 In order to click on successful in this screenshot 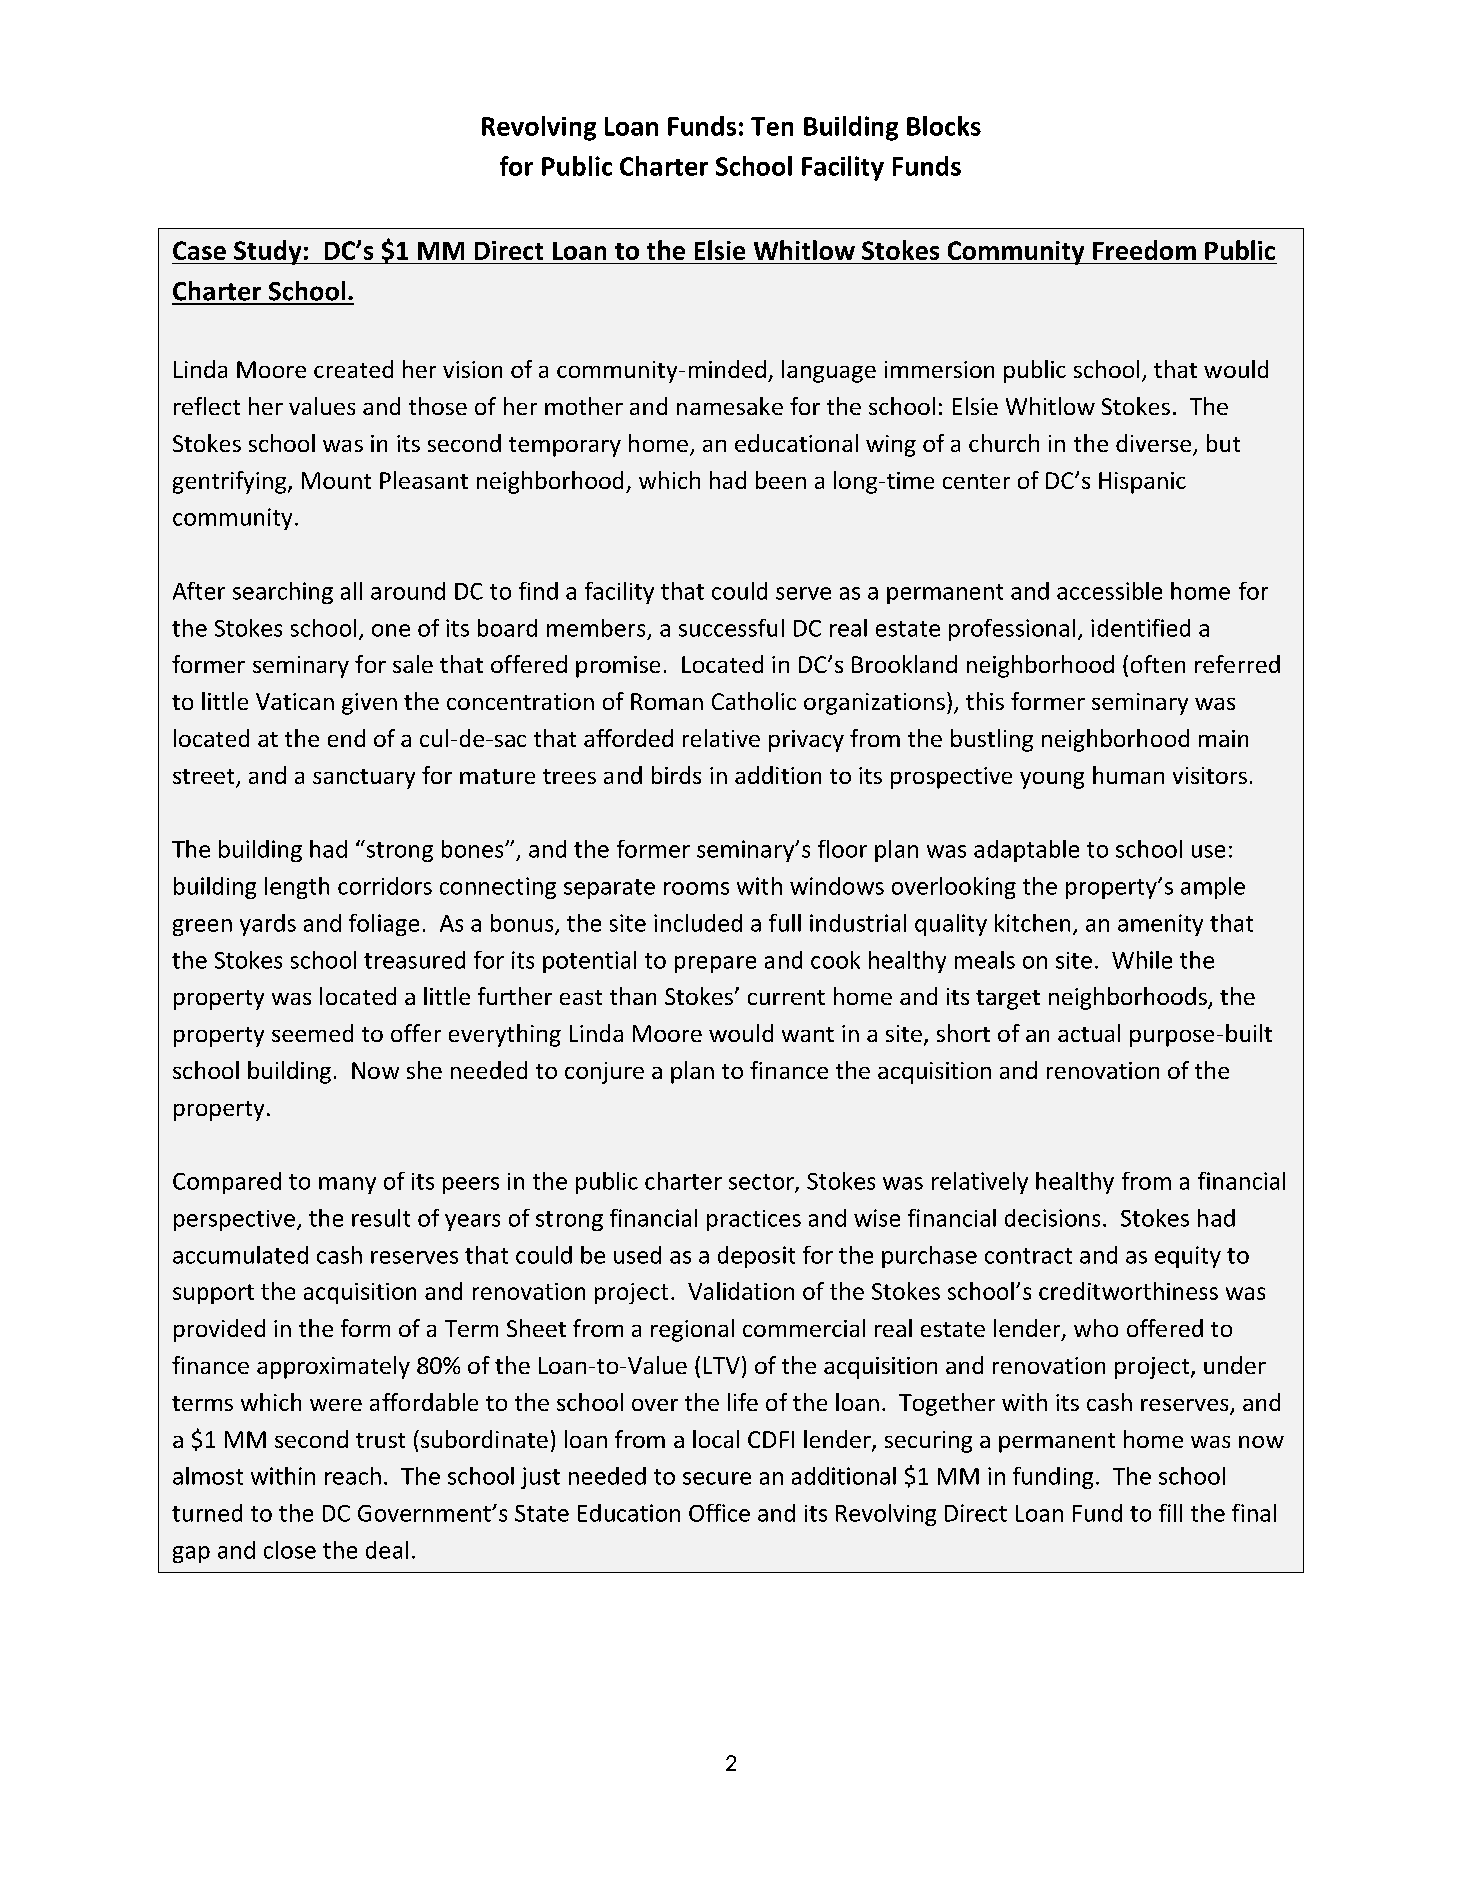, I will do `click(731, 628)`.
